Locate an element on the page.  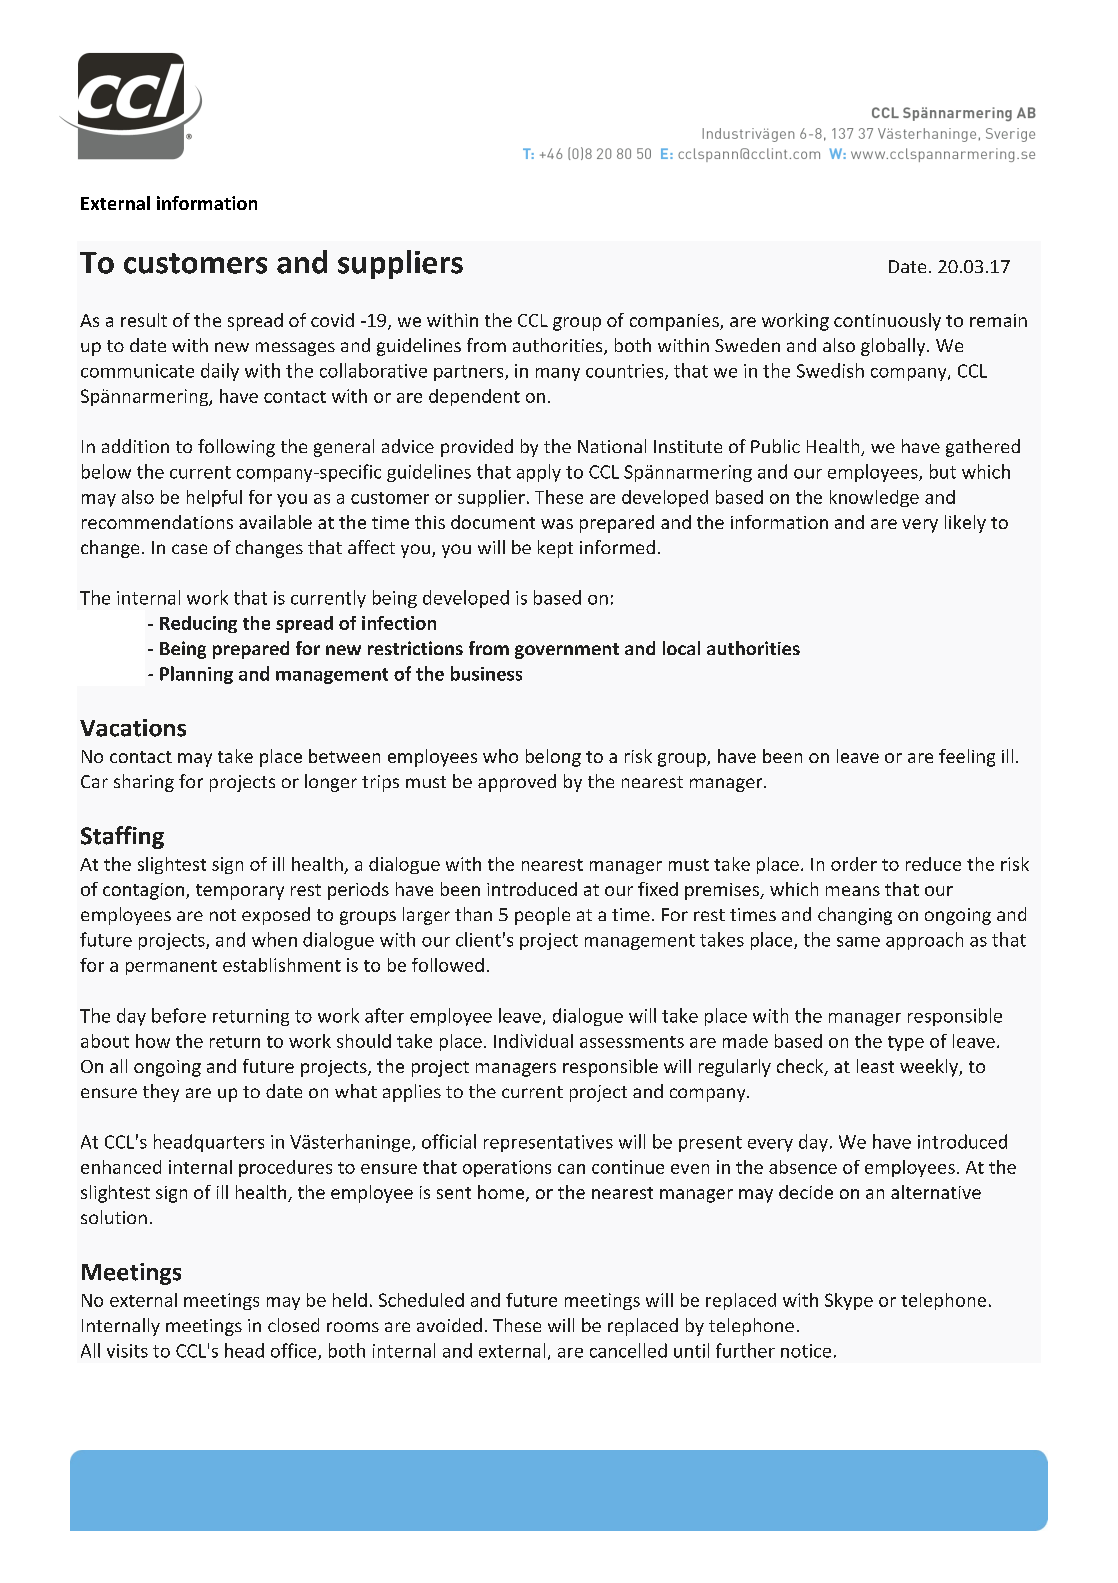
permanent is located at coordinates (171, 967).
